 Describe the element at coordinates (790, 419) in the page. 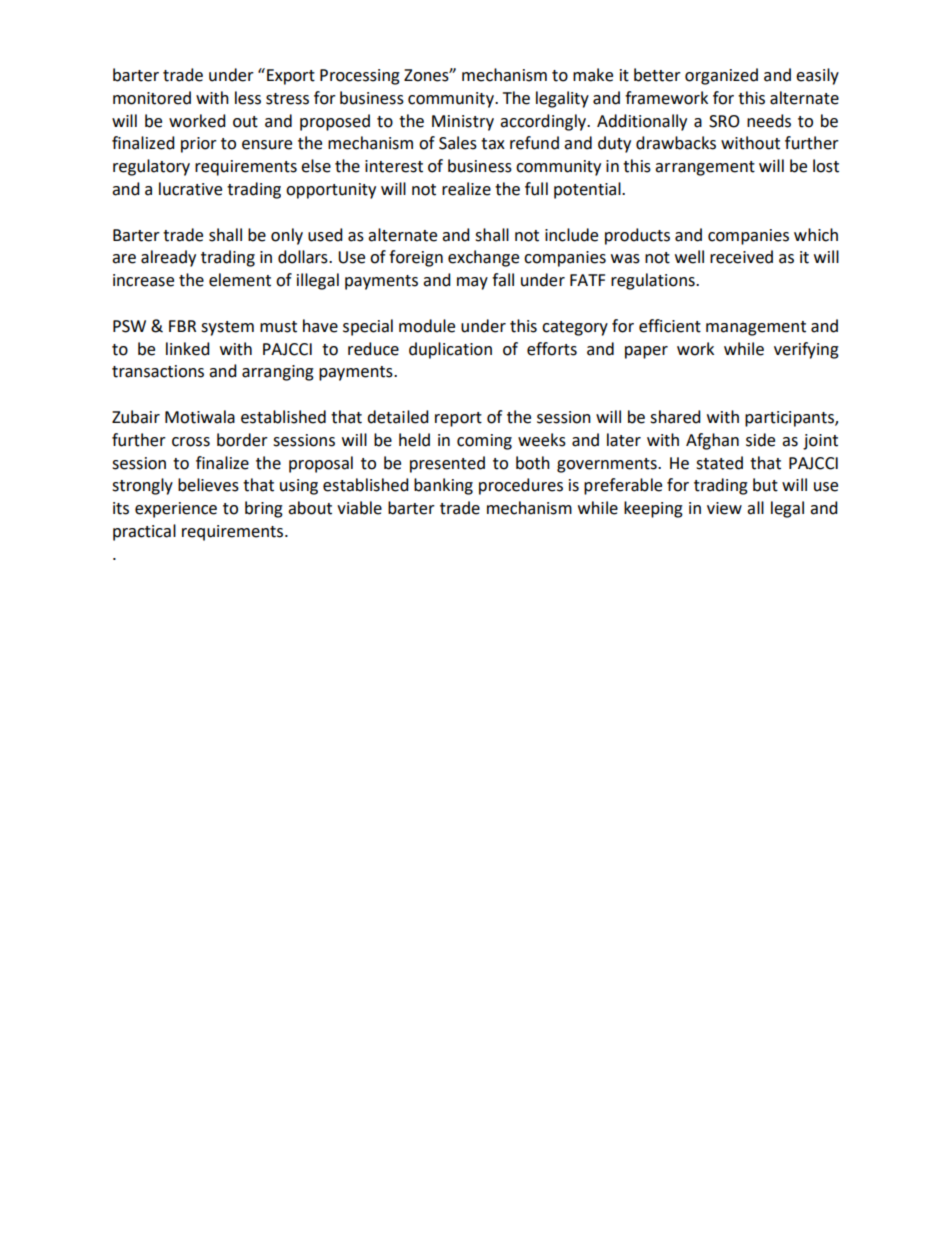

I see `participants` at that location.
